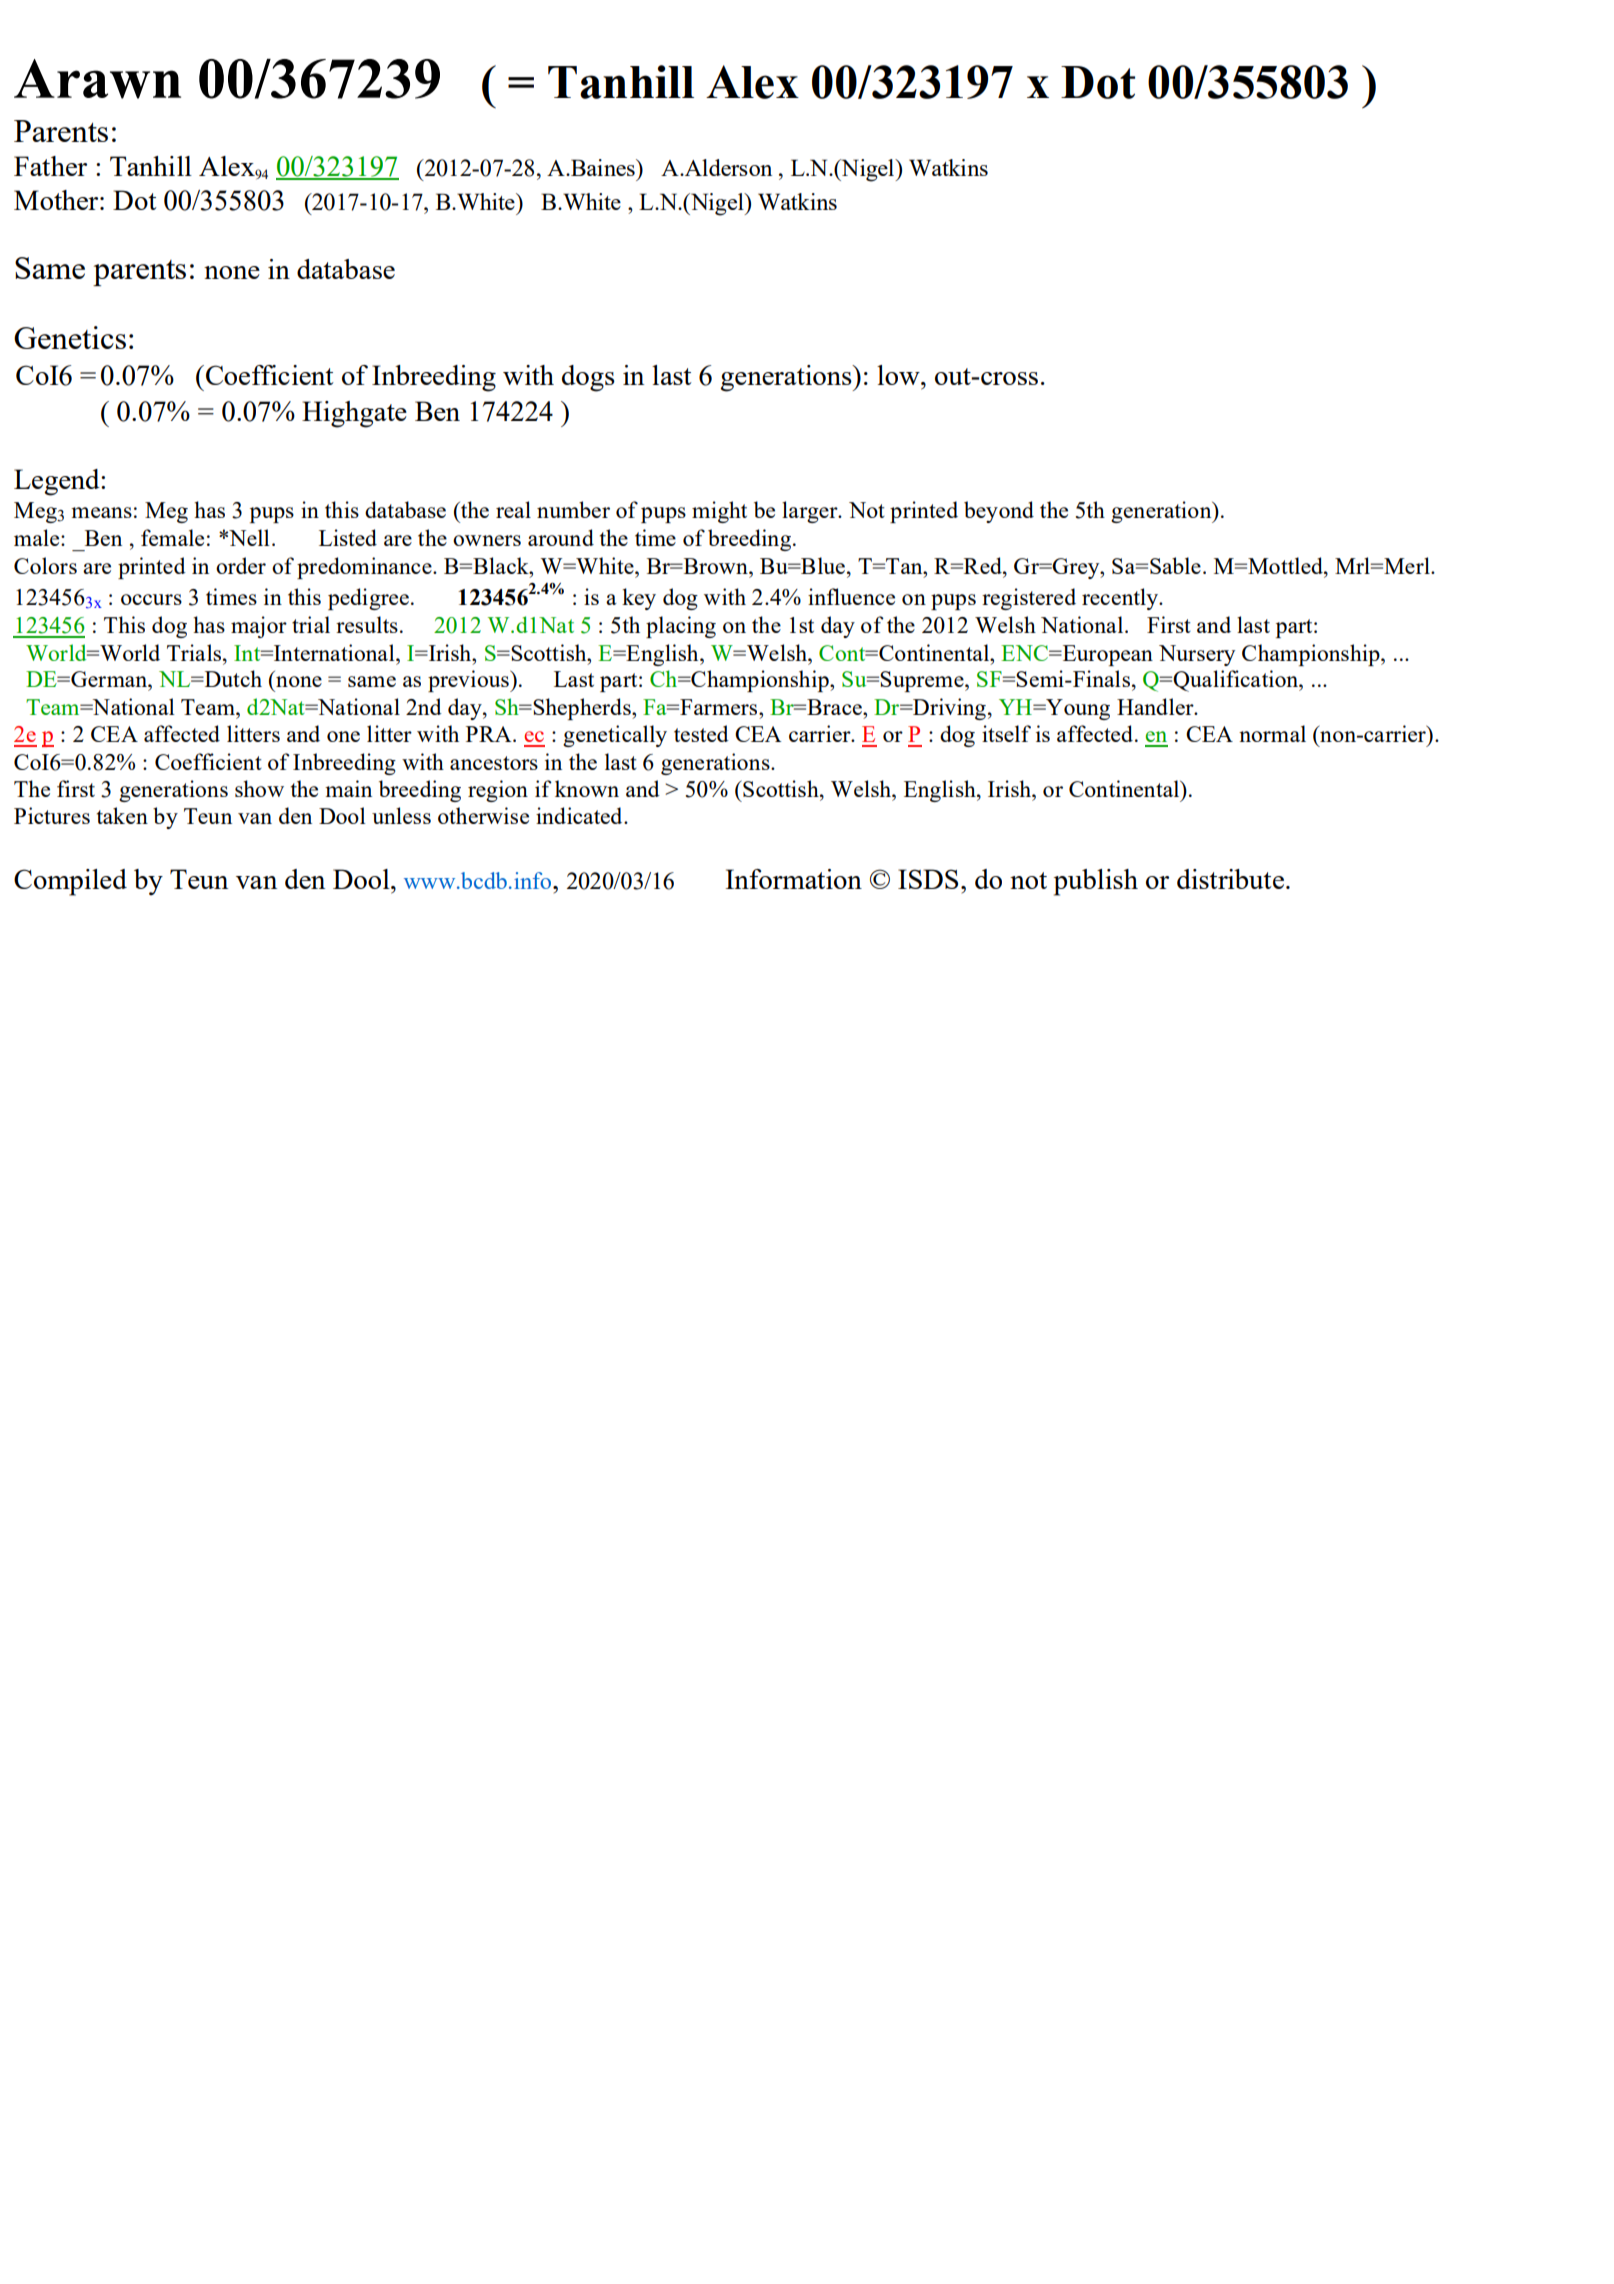  What do you see at coordinates (70, 882) in the image?
I see `Compiled` at bounding box center [70, 882].
